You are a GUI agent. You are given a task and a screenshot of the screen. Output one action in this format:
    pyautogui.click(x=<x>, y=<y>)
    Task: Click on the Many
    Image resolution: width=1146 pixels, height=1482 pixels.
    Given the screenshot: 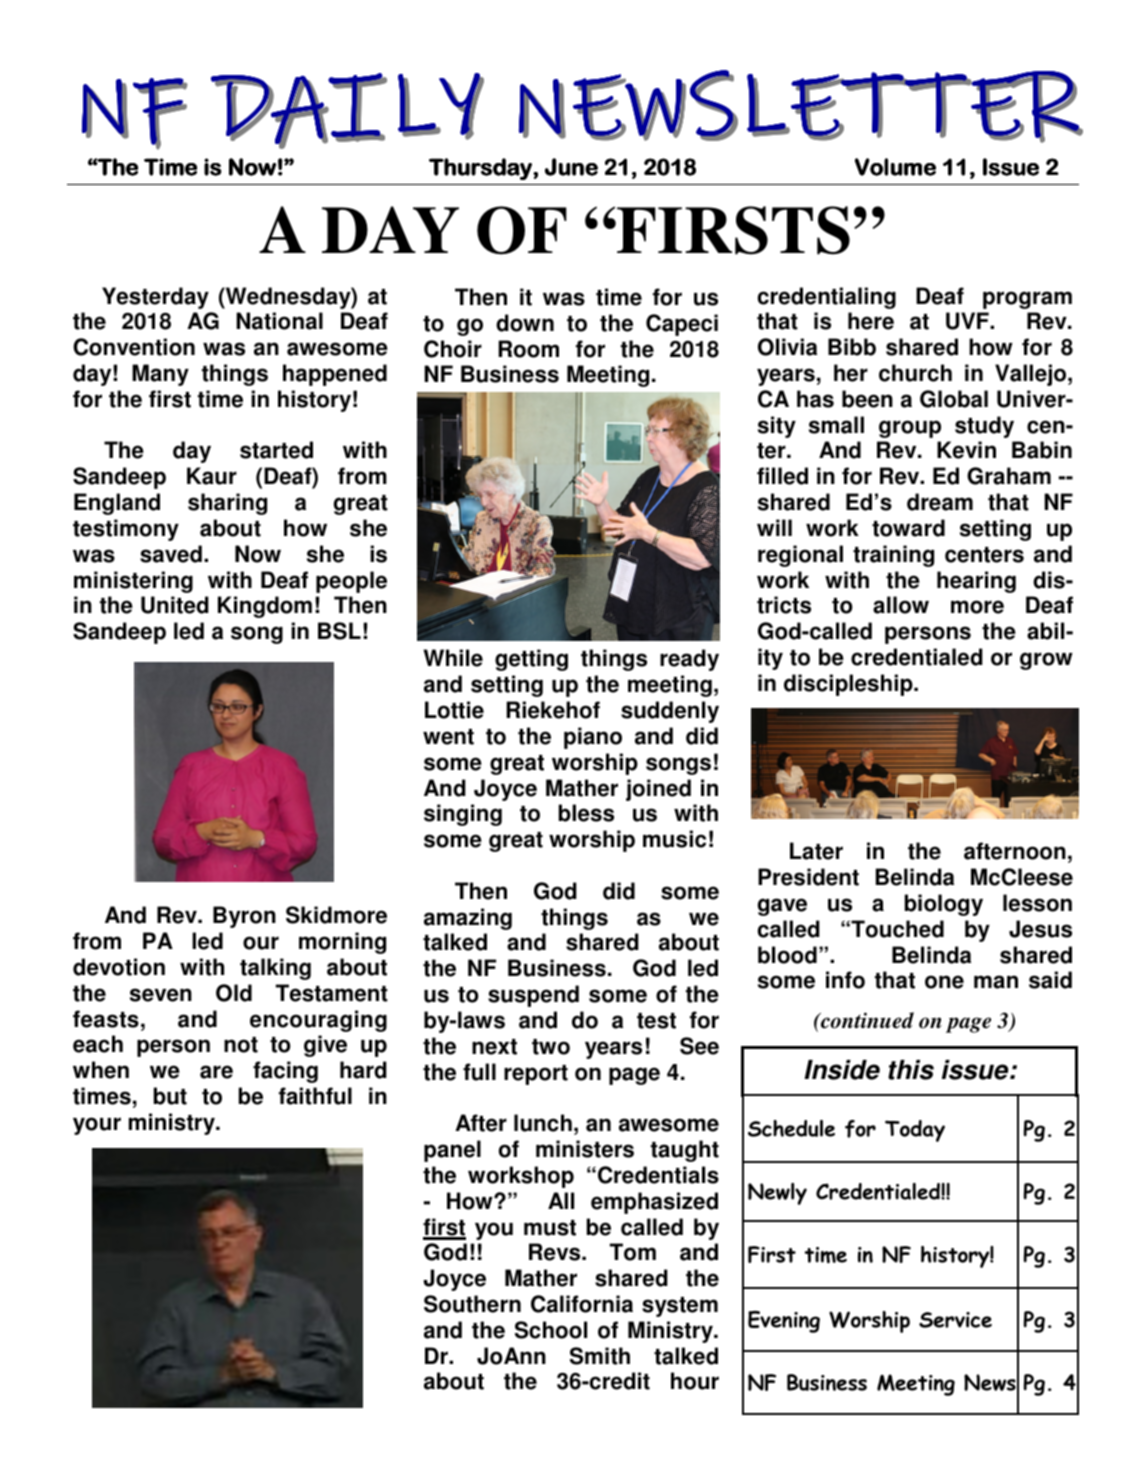 What is the action you would take?
    pyautogui.click(x=160, y=375)
